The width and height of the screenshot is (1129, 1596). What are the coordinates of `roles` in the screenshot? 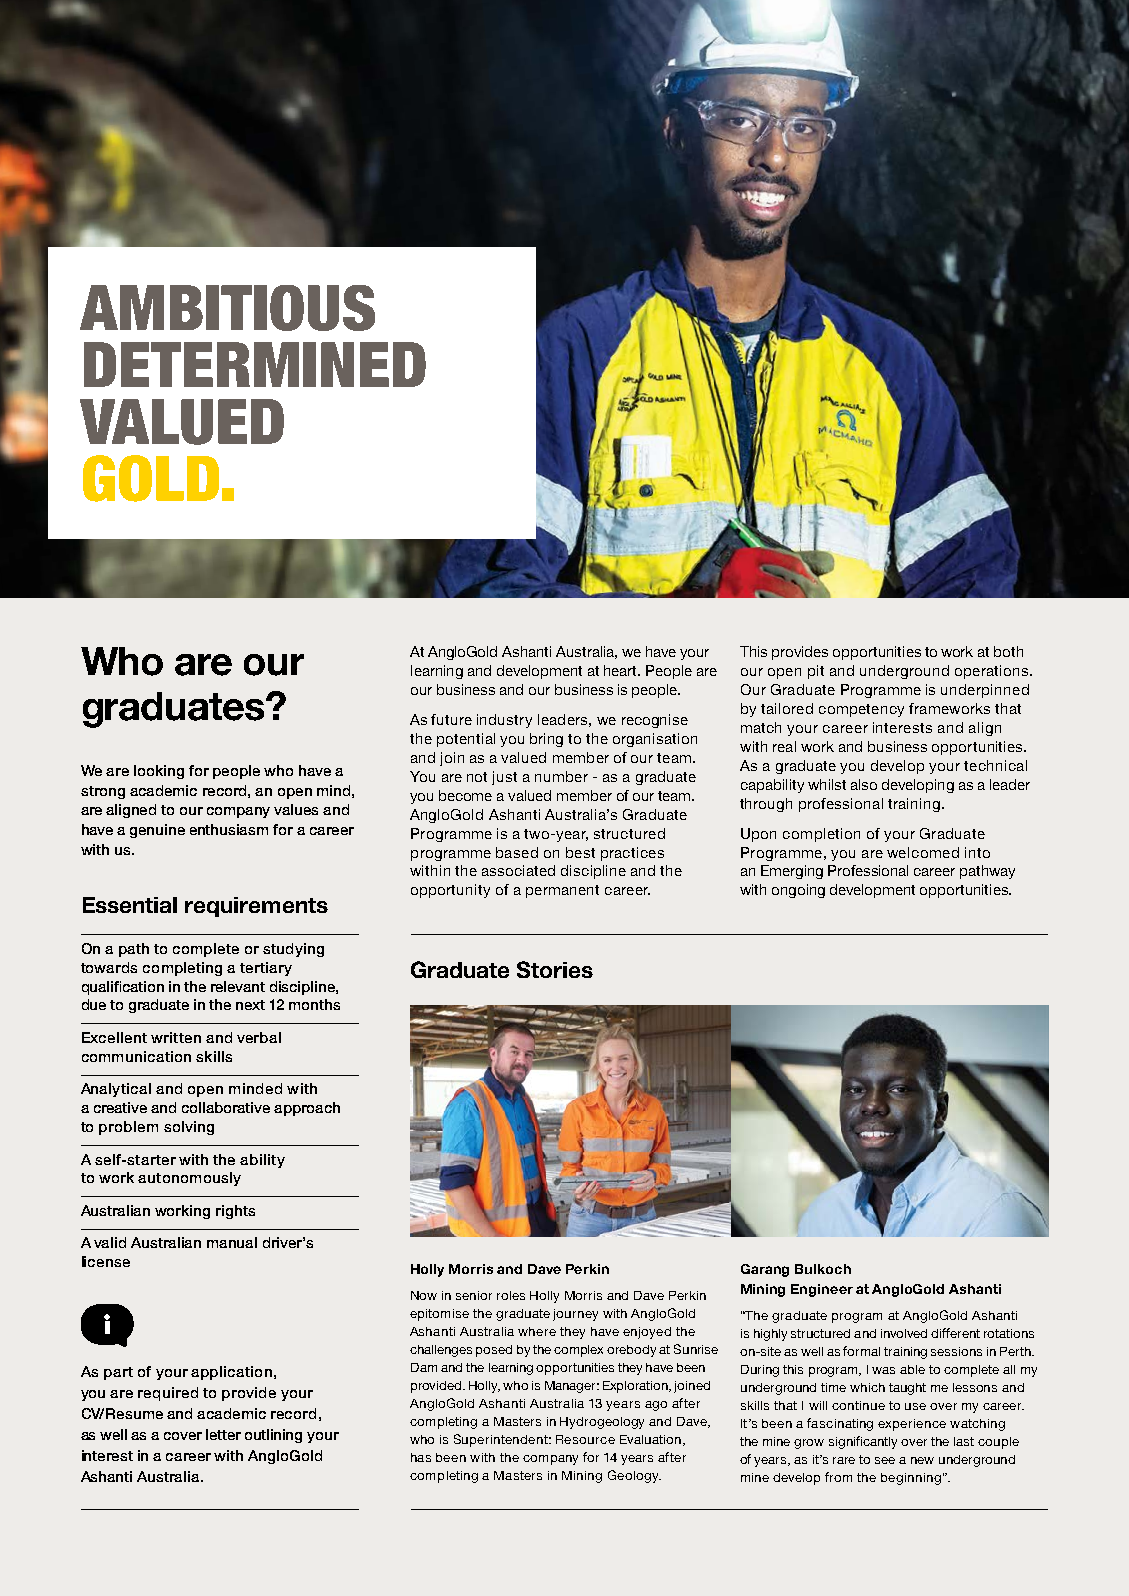 It's located at (511, 1295).
